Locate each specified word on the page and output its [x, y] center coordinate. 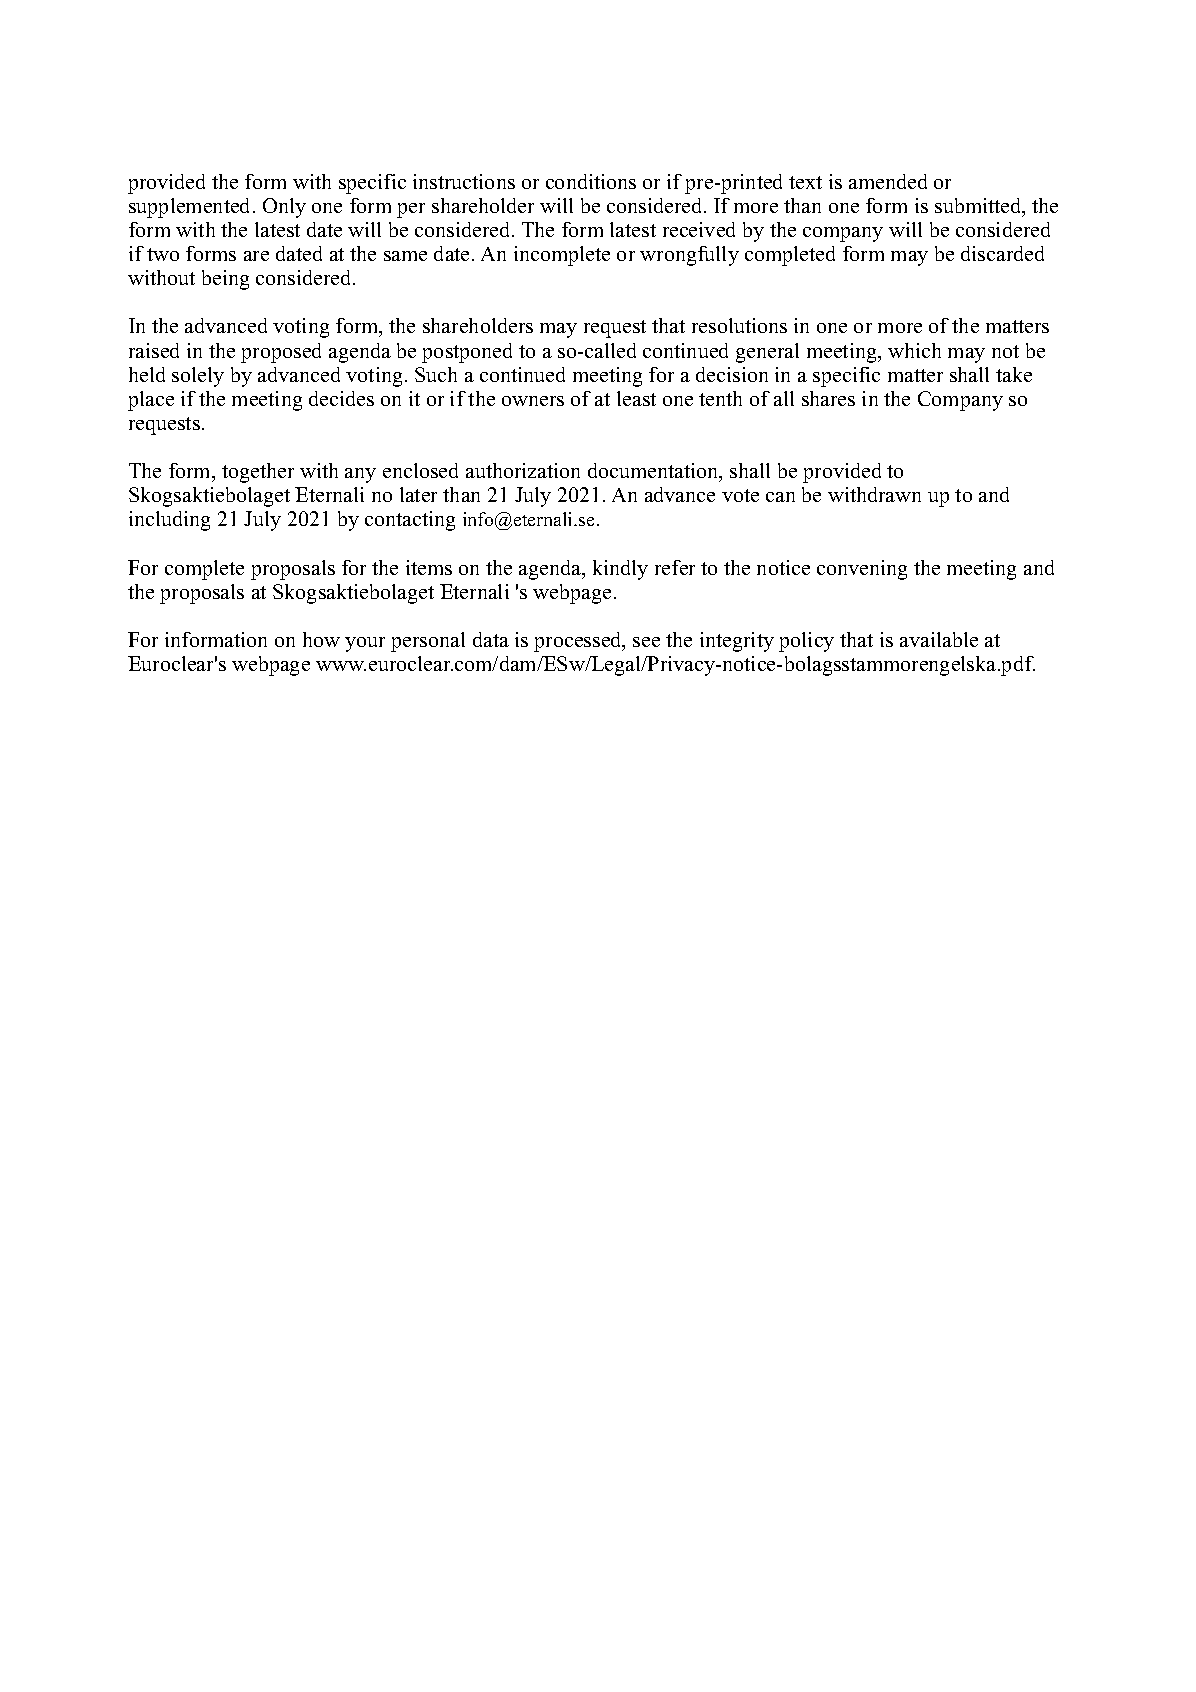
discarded [1002, 253]
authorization [523, 470]
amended [888, 181]
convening [862, 570]
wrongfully [689, 256]
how [321, 639]
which [914, 350]
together [258, 473]
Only [284, 208]
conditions [591, 181]
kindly [620, 570]
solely [198, 377]
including [169, 521]
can [780, 497]
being [225, 280]
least [636, 398]
